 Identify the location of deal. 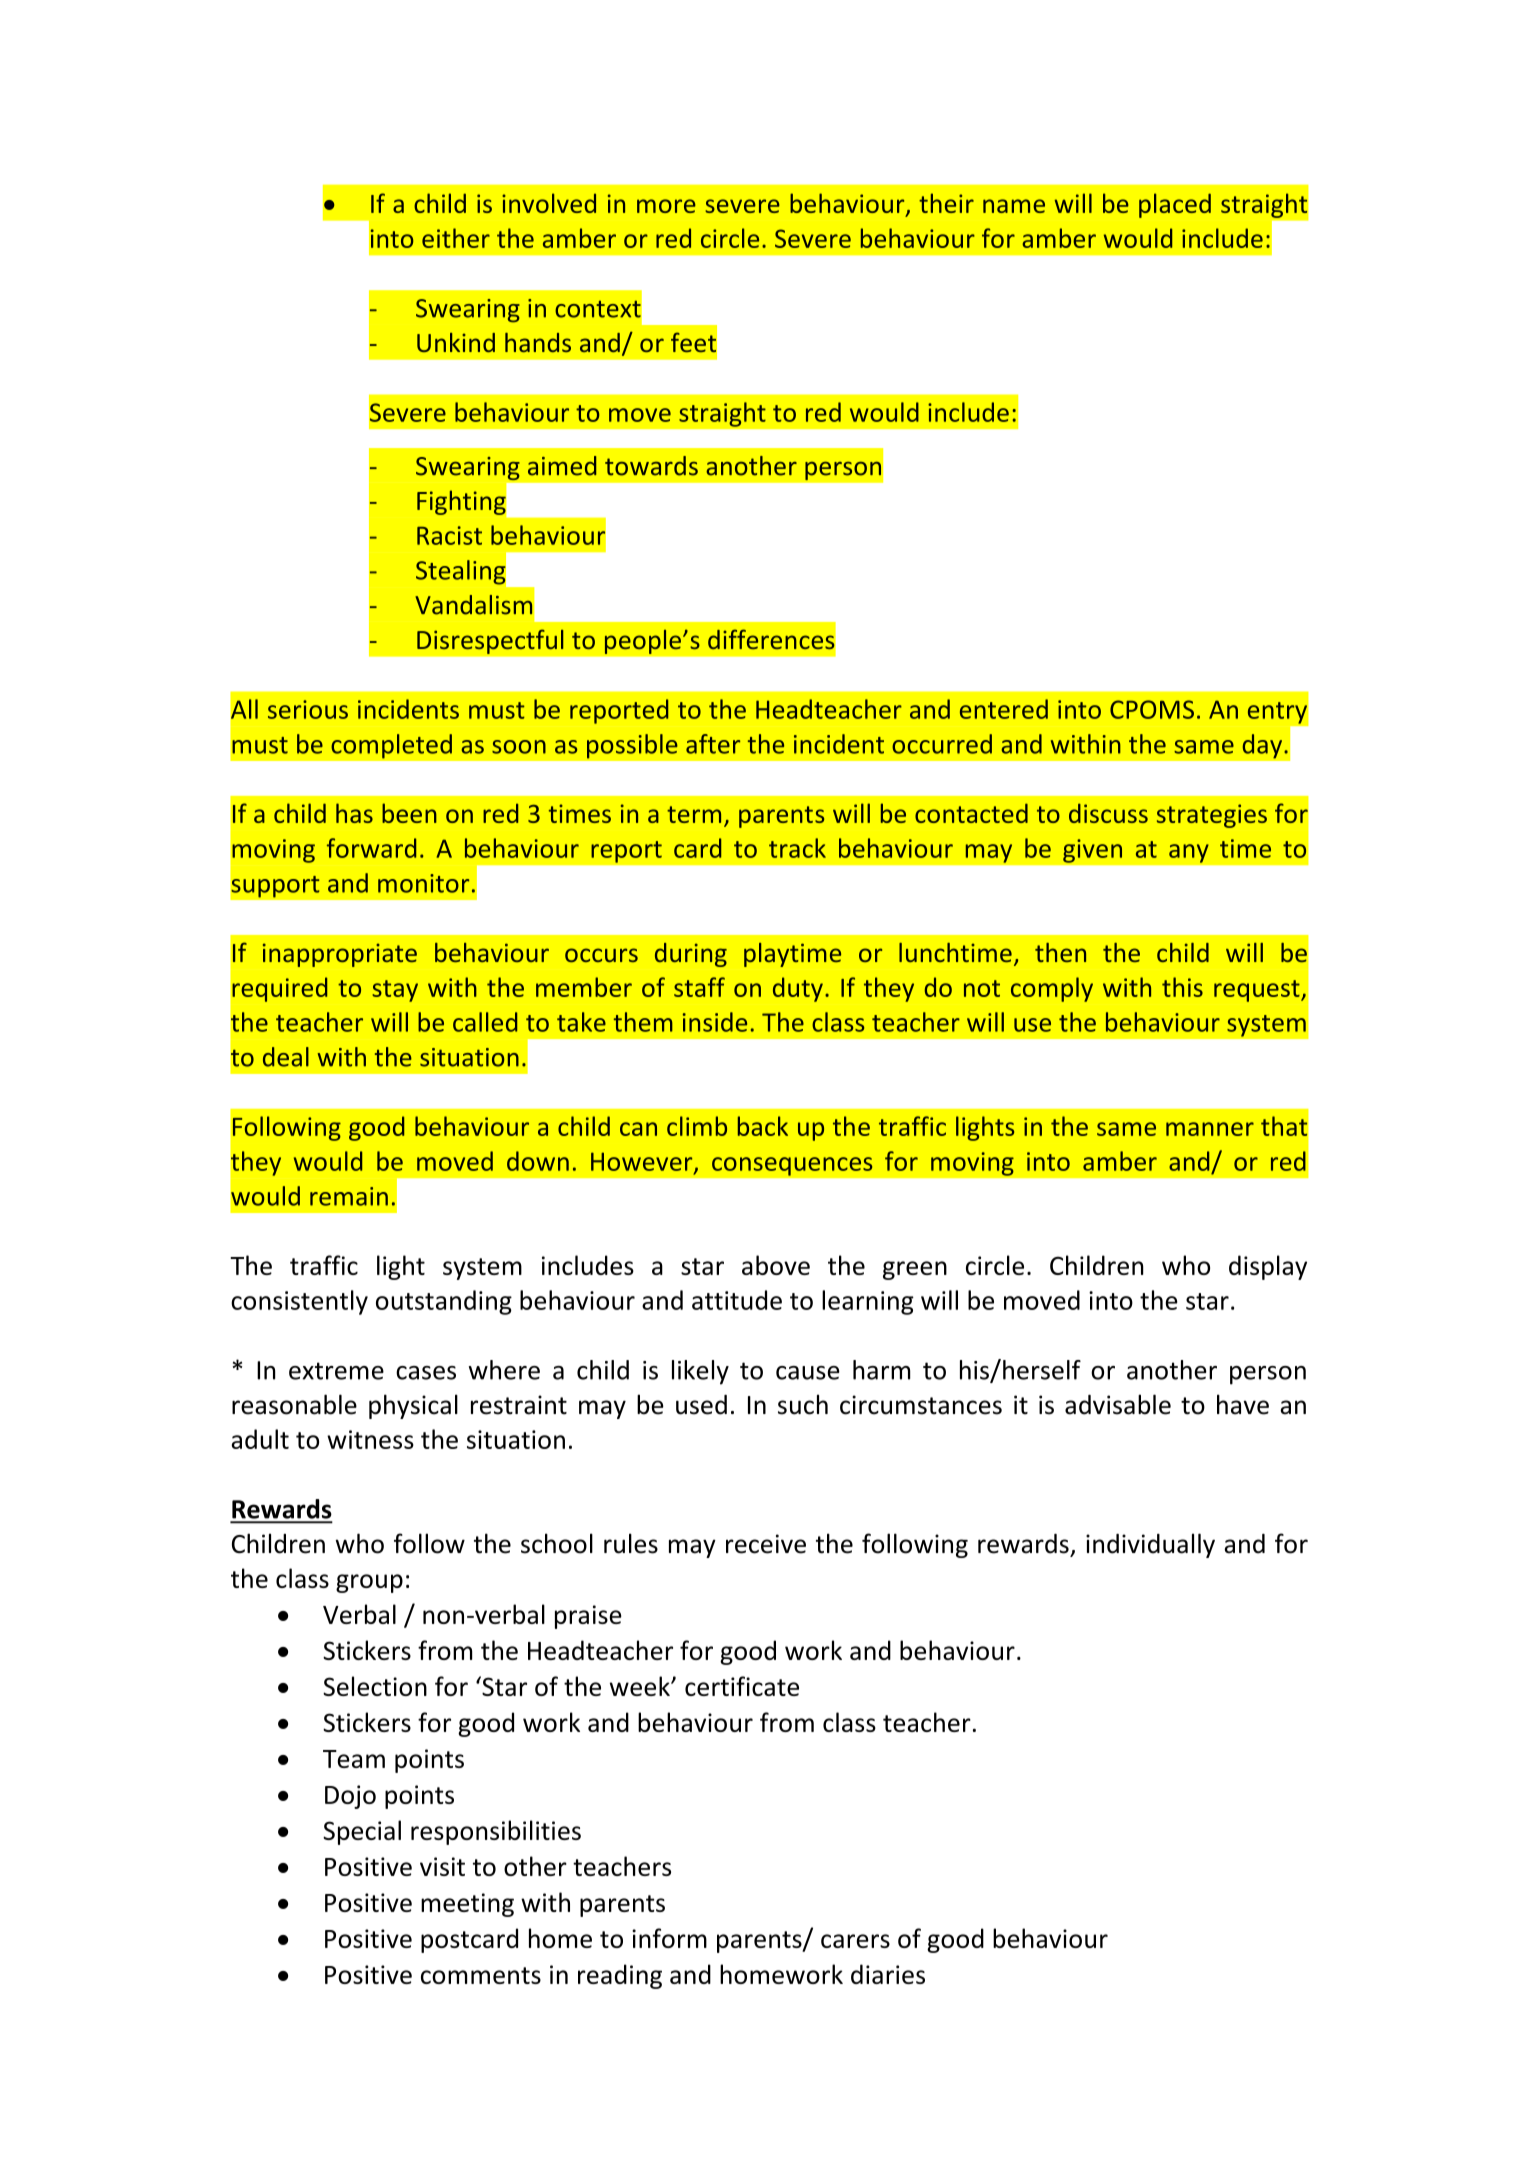
(286, 1057).
